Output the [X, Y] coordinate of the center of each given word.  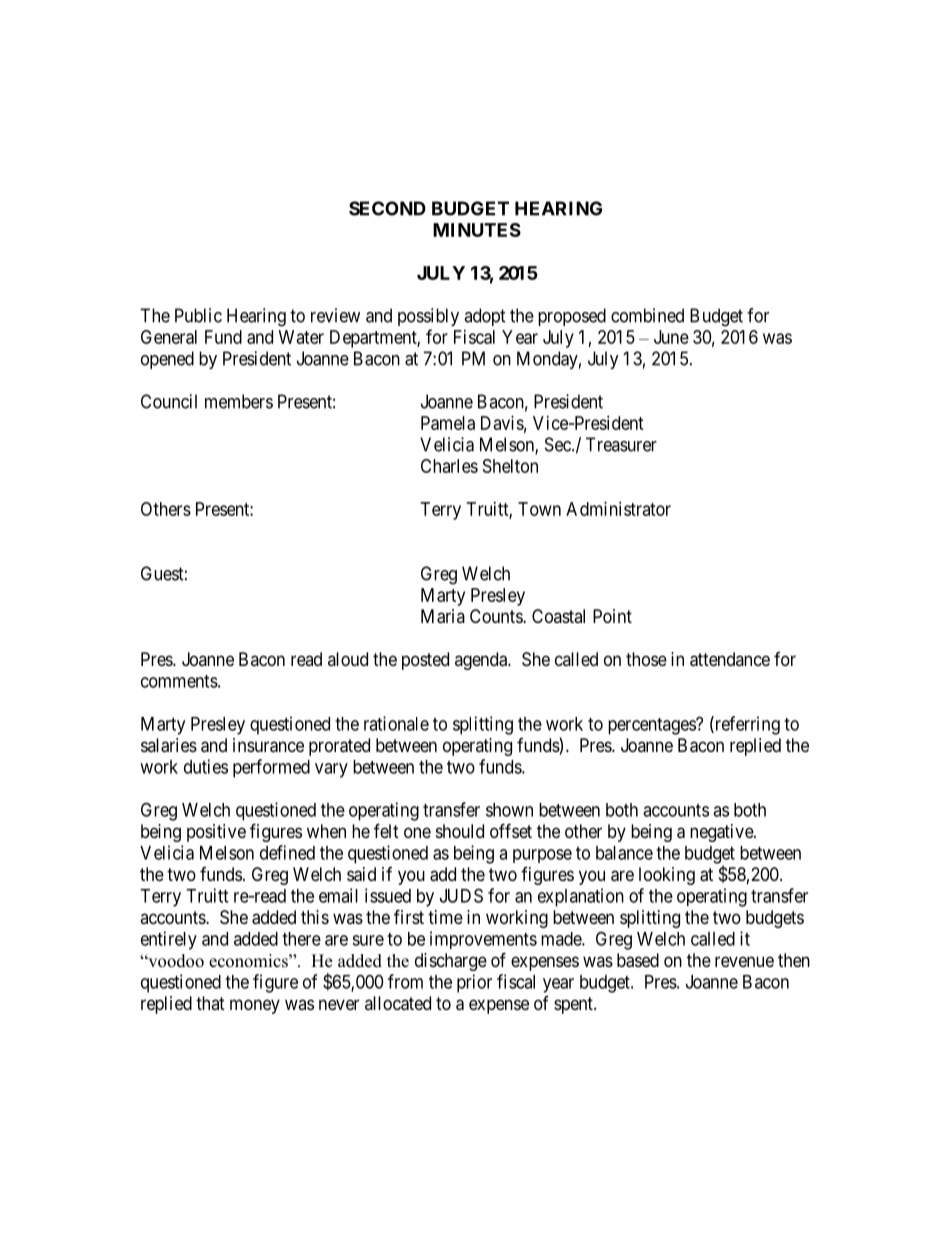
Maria [443, 616]
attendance [730, 659]
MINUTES [477, 230]
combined [647, 315]
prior [474, 983]
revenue [744, 961]
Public [198, 315]
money [255, 1006]
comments [179, 681]
